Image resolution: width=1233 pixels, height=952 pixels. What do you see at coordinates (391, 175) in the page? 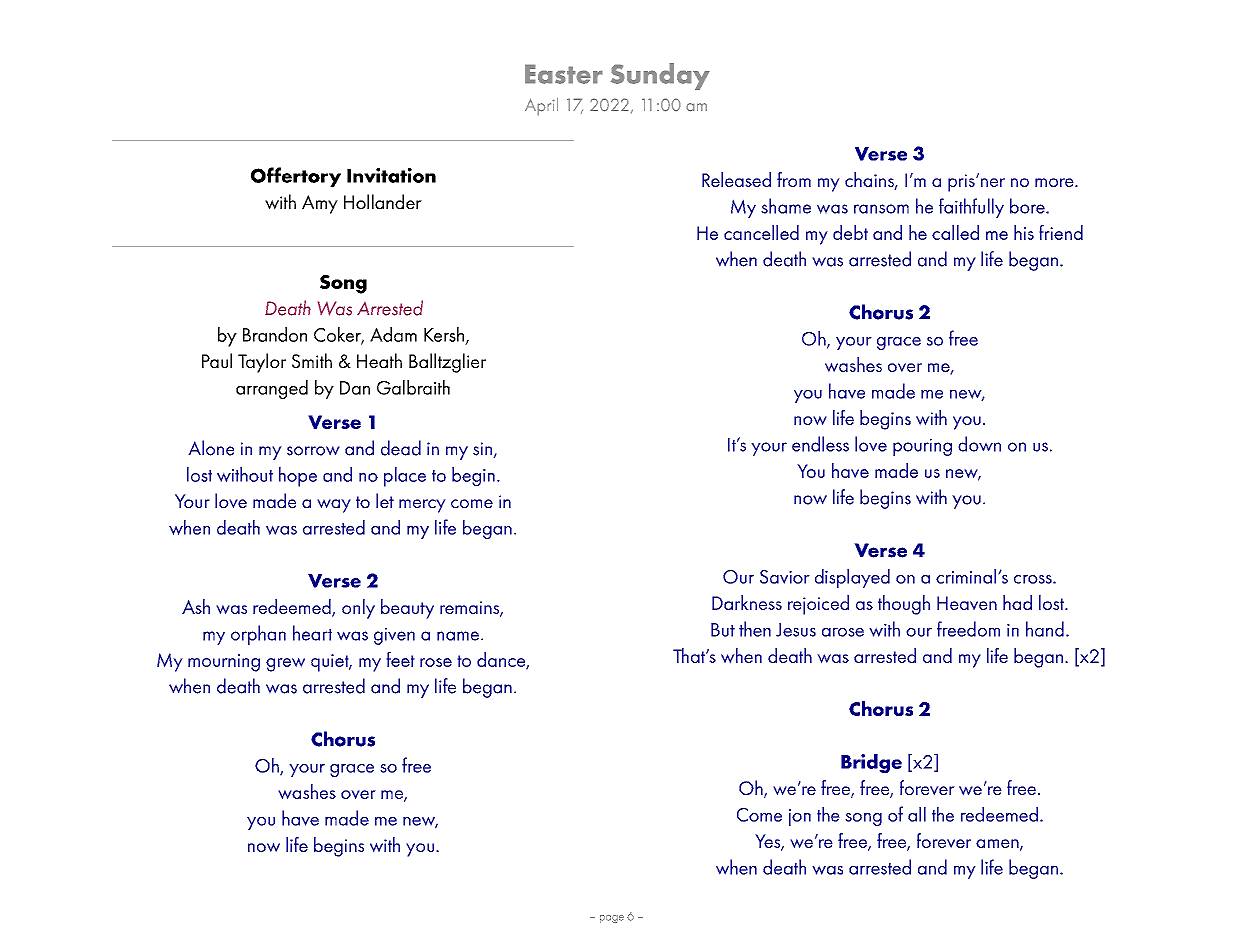
I see `Invitation` at bounding box center [391, 175].
